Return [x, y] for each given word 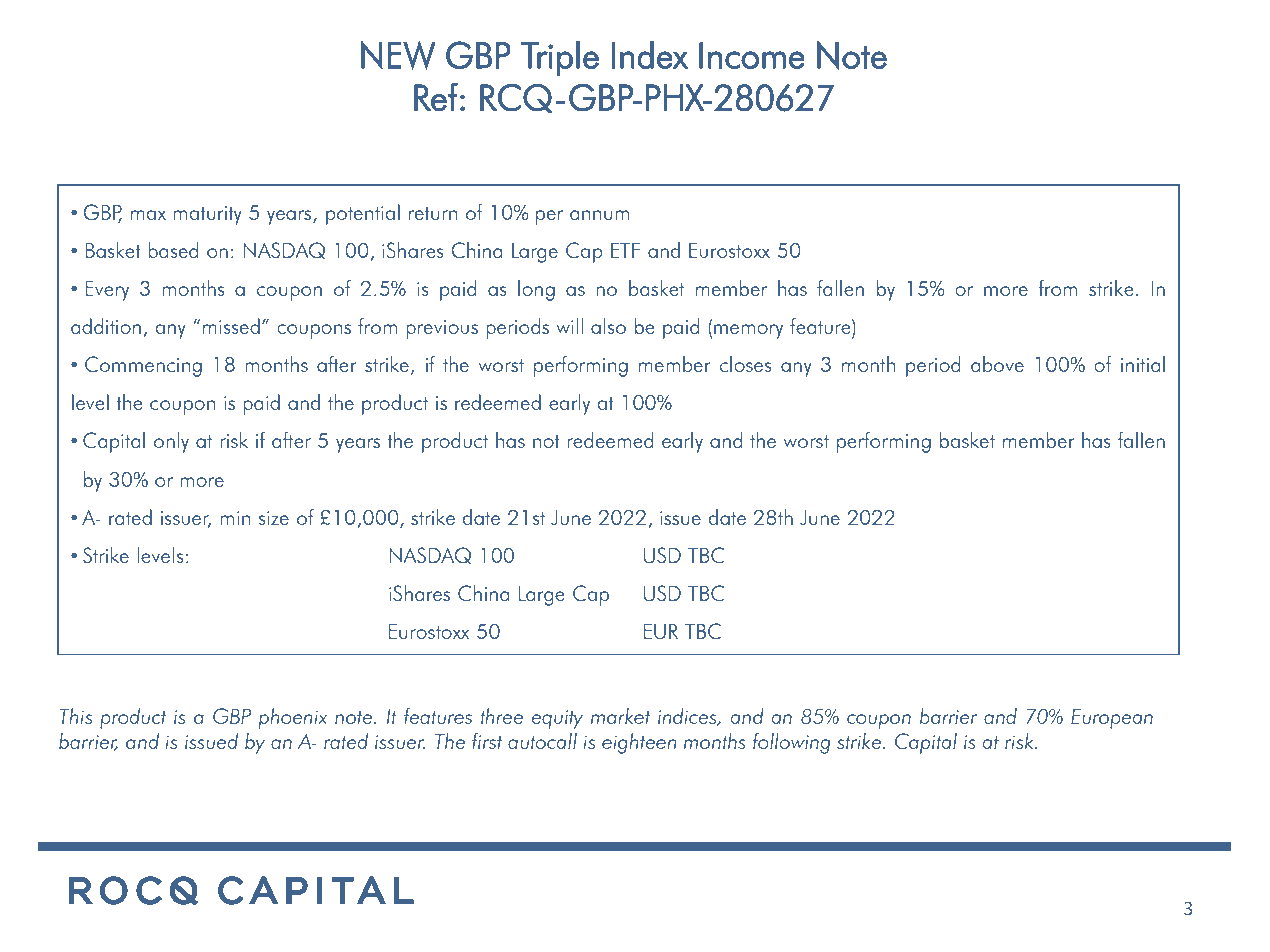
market [620, 716]
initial [1143, 364]
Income [752, 55]
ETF [625, 250]
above [997, 364]
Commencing [143, 366]
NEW [398, 55]
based [173, 250]
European [1112, 719]
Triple [560, 58]
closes [745, 364]
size [274, 518]
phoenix [293, 718]
